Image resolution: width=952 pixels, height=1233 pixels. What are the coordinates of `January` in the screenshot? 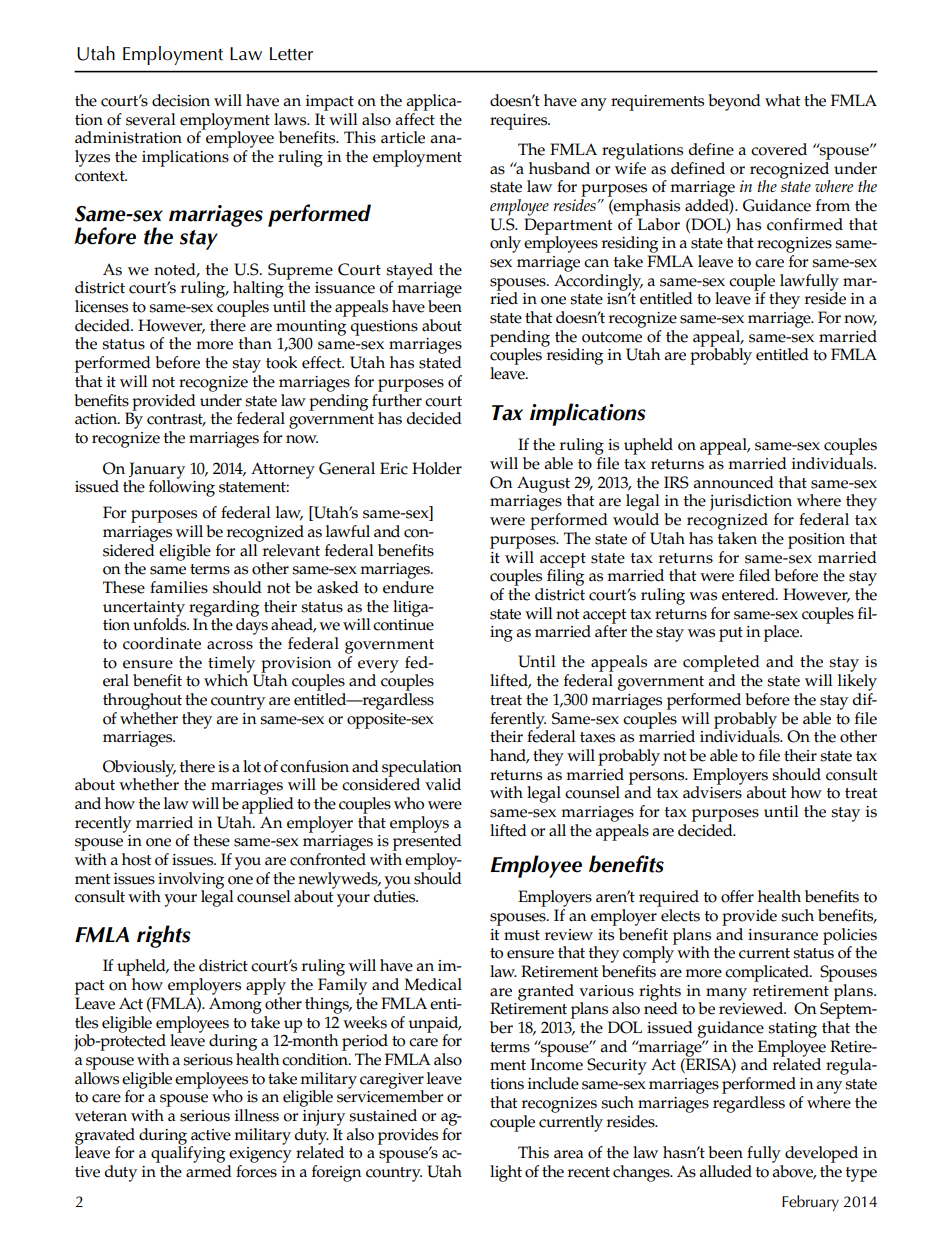 It's located at (156, 471).
